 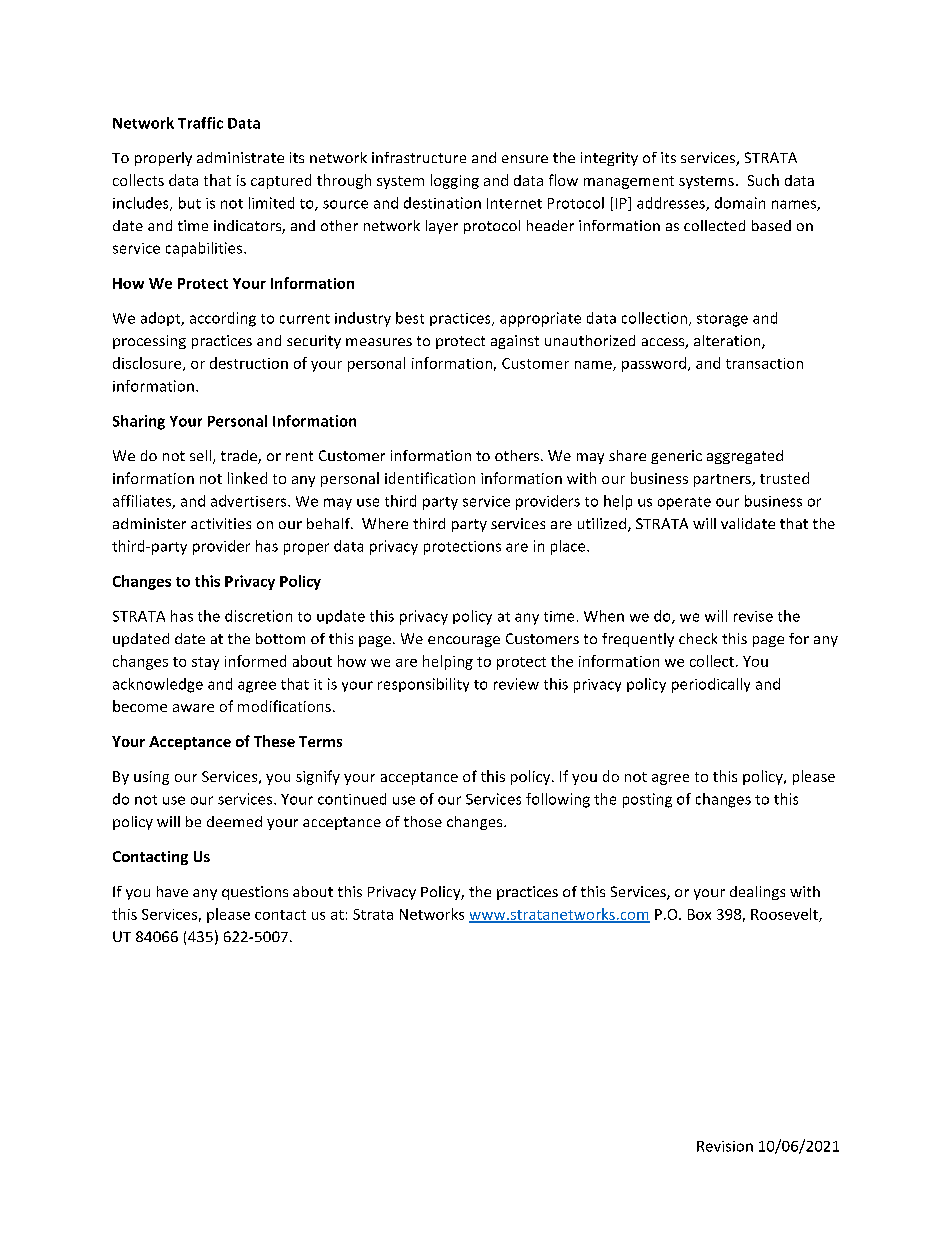 What do you see at coordinates (723, 480) in the image?
I see `partners` at bounding box center [723, 480].
